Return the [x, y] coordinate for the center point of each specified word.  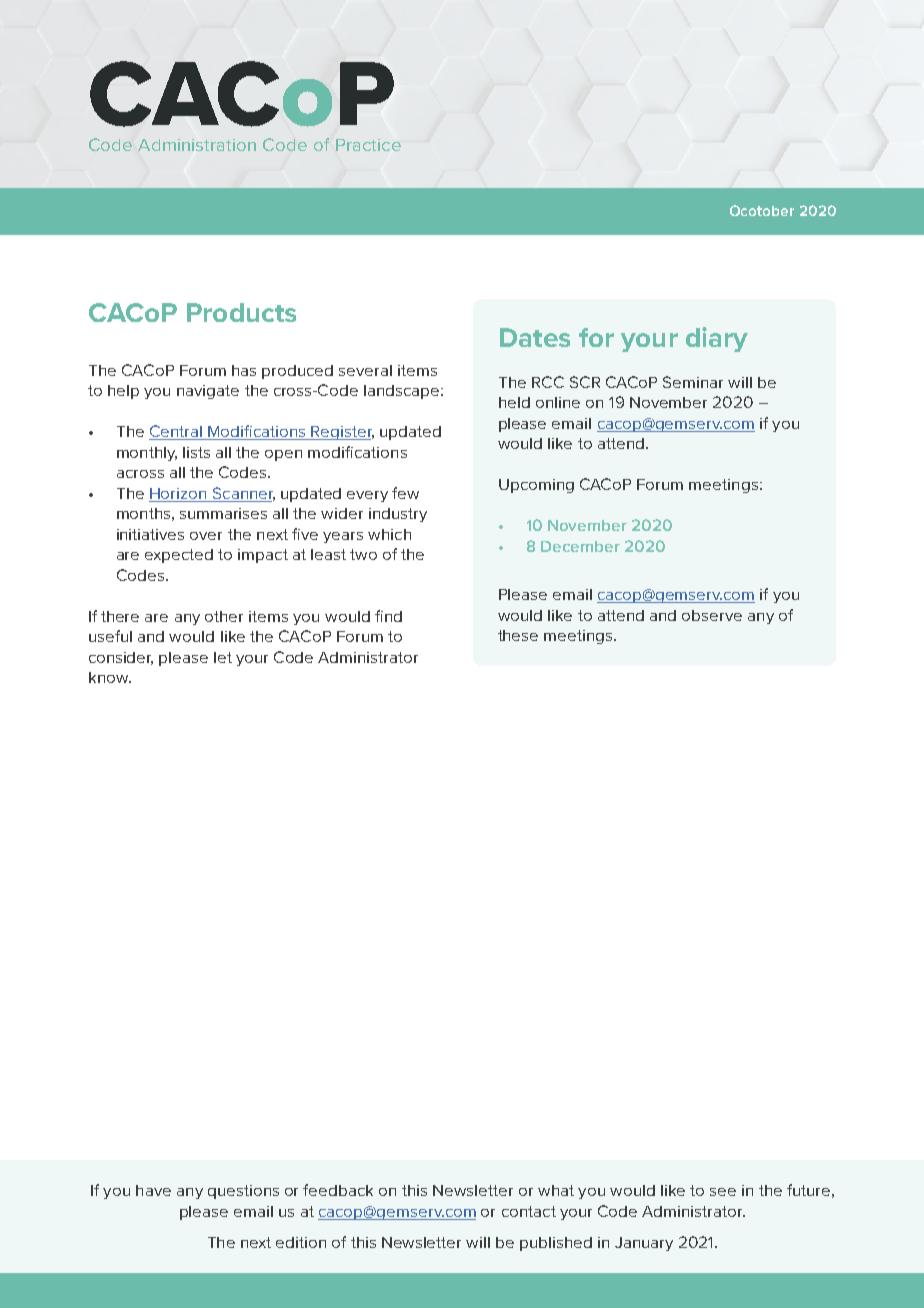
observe [712, 615]
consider [121, 658]
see [723, 1192]
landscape [403, 392]
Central [176, 432]
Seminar [693, 382]
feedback [338, 1190]
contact [529, 1211]
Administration [197, 145]
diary [717, 339]
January [644, 1244]
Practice [368, 145]
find [388, 616]
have [153, 1190]
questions [243, 1192]
